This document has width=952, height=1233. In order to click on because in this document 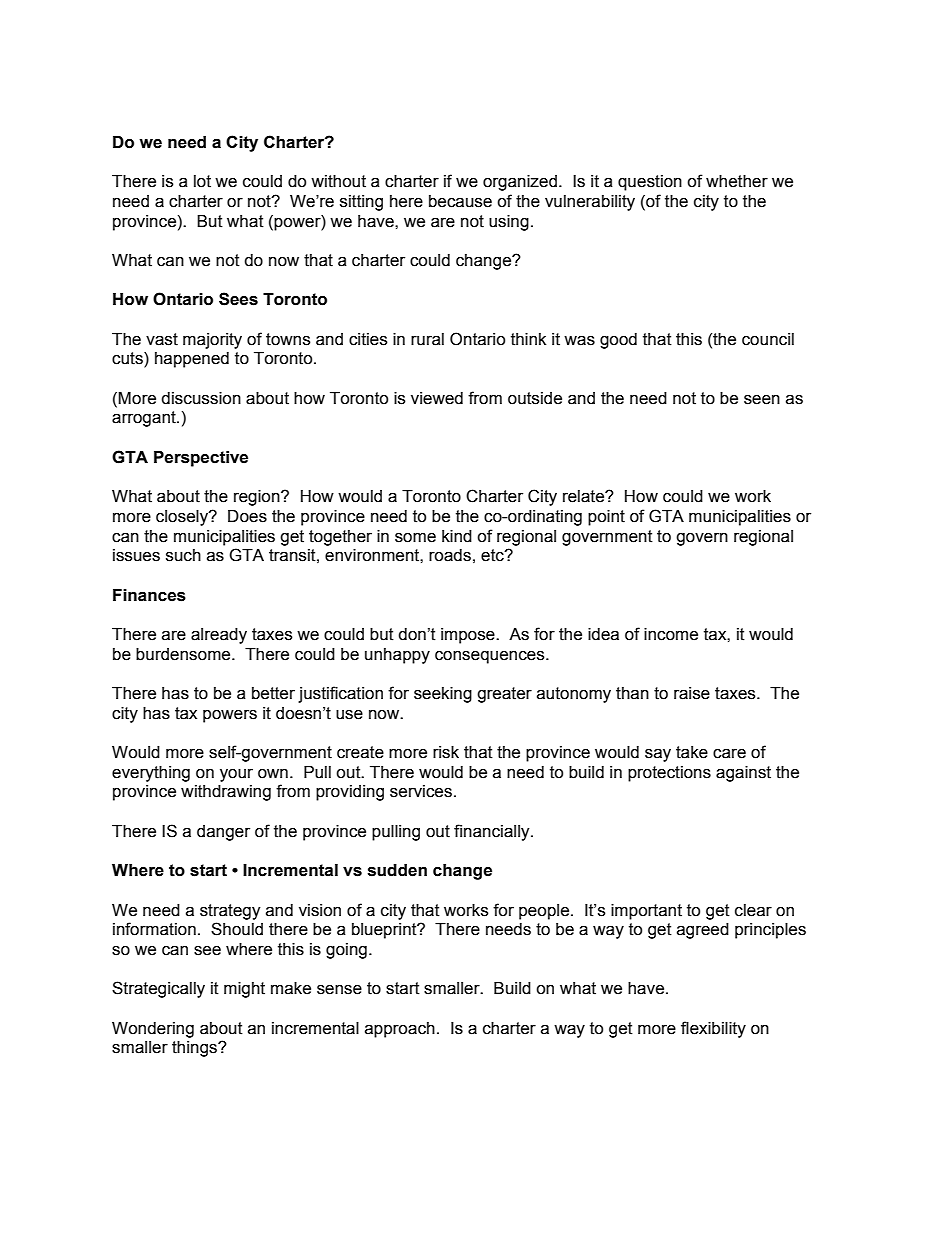, I will do `click(460, 201)`.
